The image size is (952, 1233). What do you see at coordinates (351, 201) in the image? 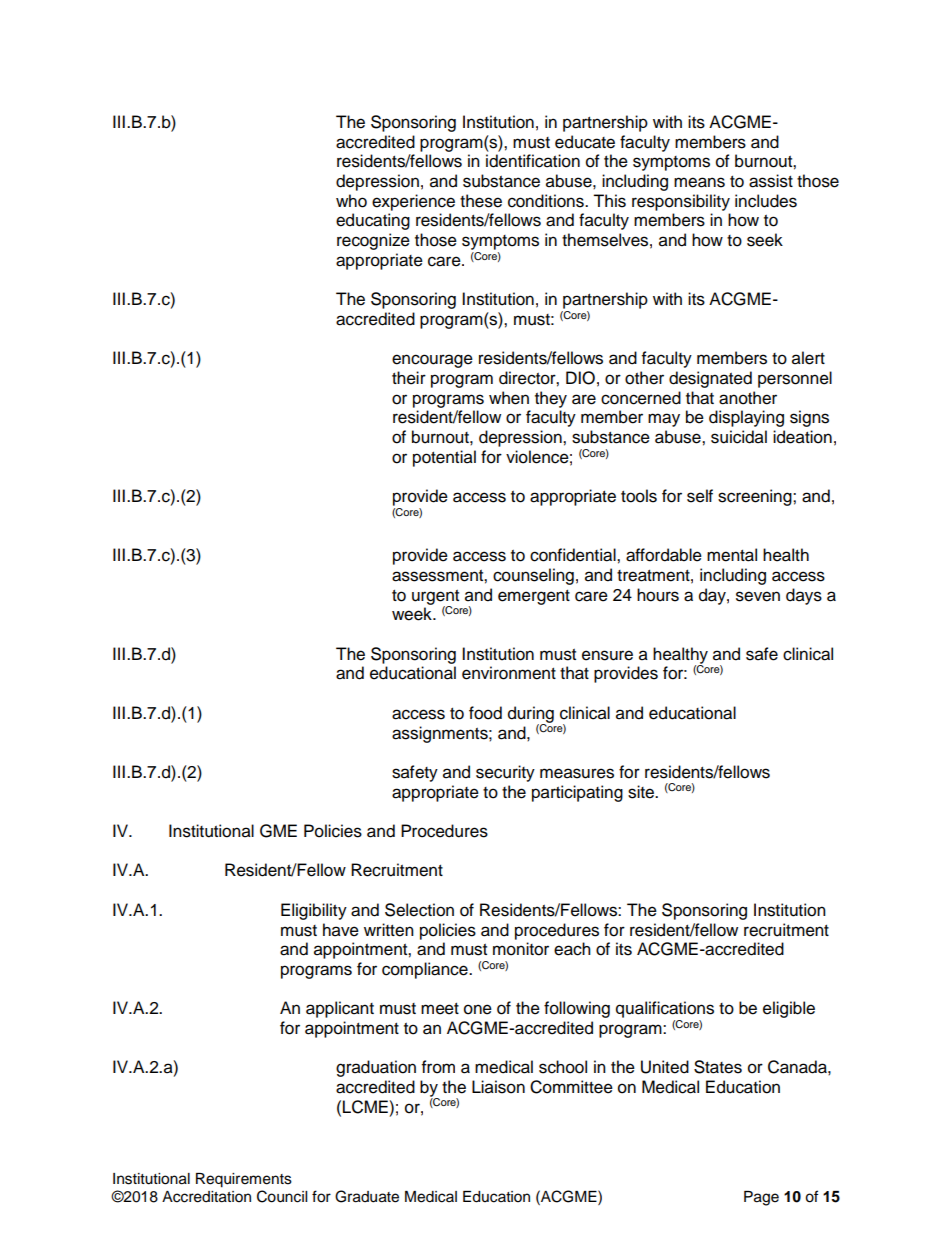
I see `who` at bounding box center [351, 201].
